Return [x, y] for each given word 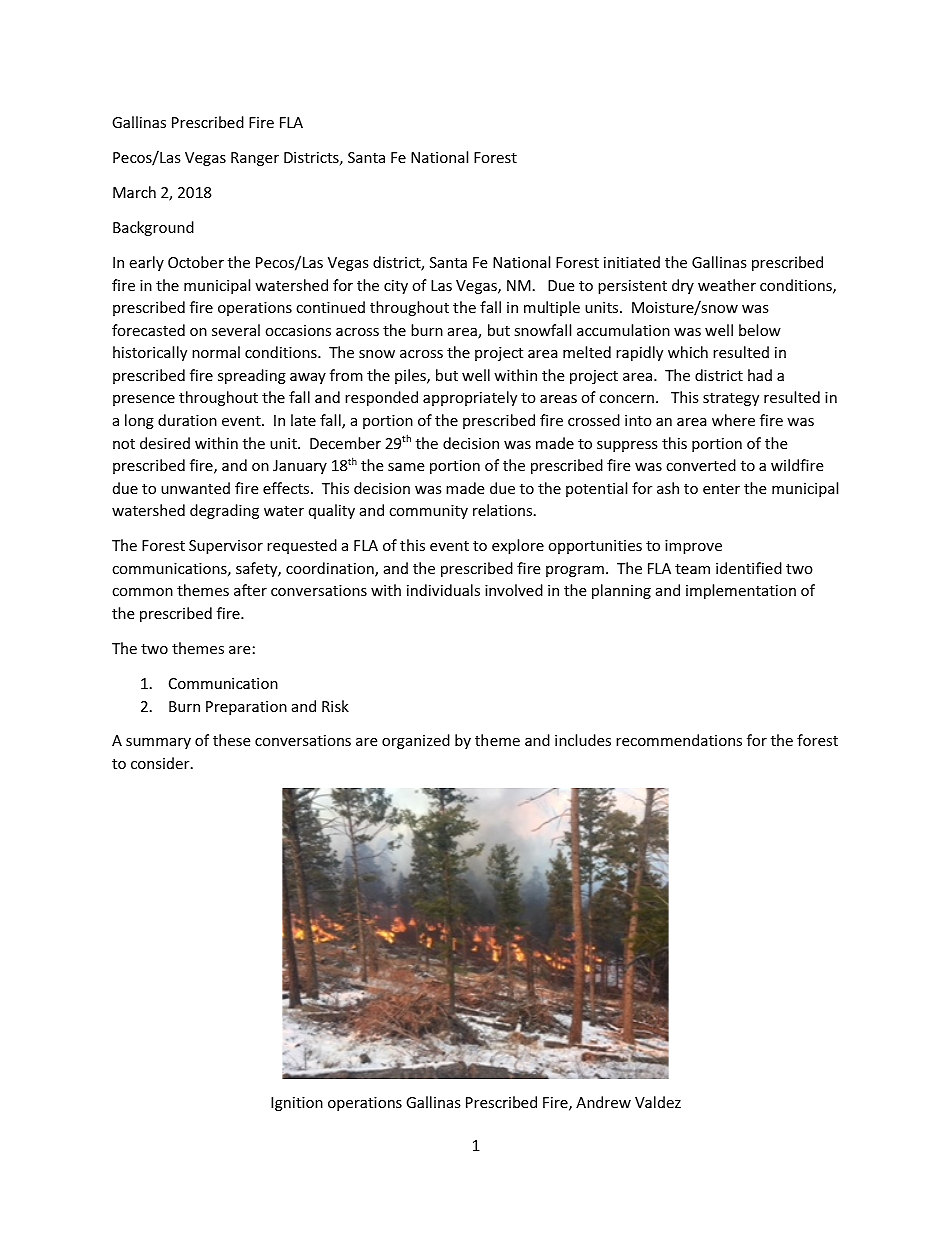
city [396, 287]
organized [416, 741]
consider [161, 763]
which [688, 352]
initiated [632, 262]
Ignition [297, 1104]
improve [693, 547]
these [231, 740]
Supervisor [226, 547]
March [134, 192]
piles [411, 376]
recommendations [679, 740]
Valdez [658, 1102]
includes [583, 740]
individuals [443, 590]
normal [216, 352]
